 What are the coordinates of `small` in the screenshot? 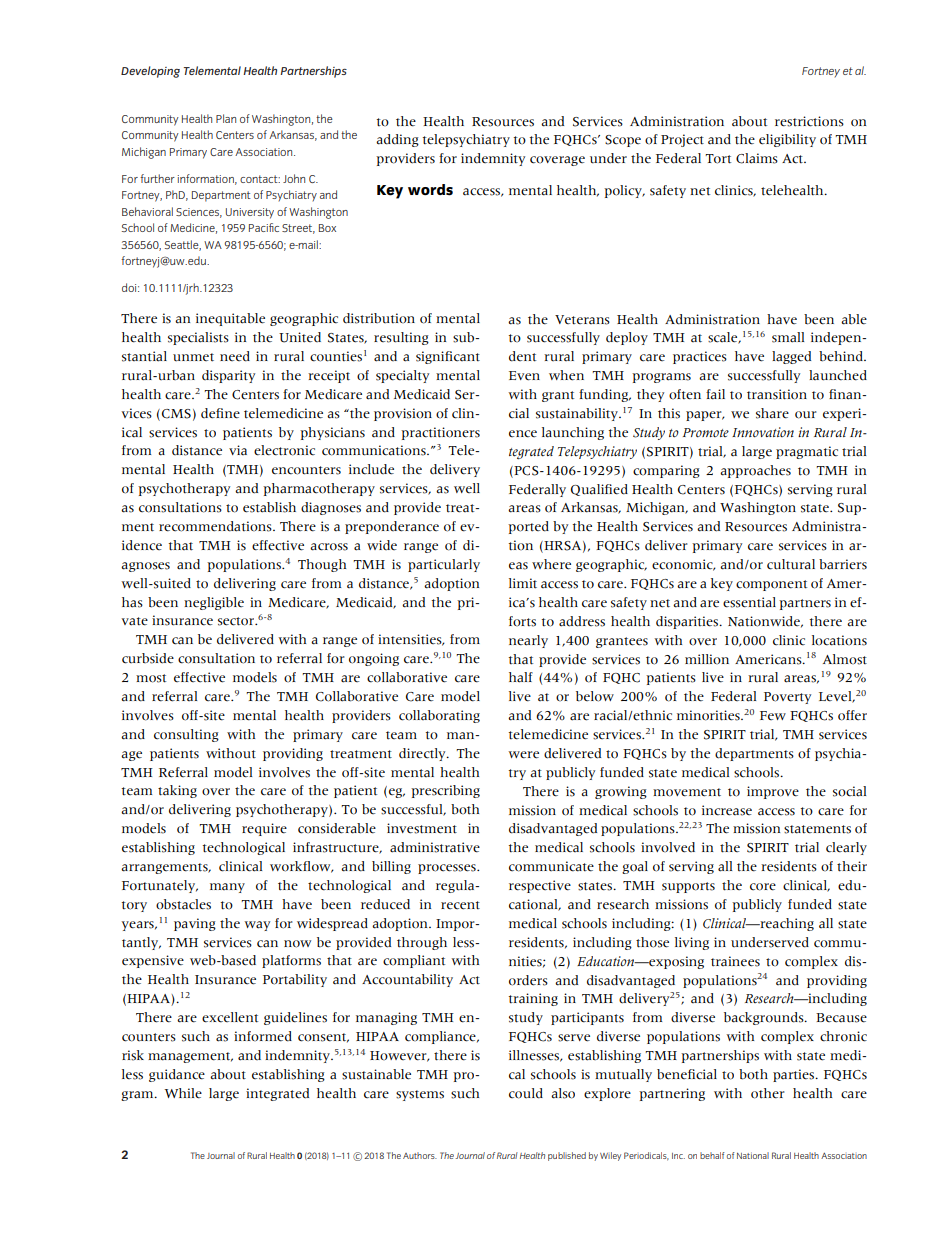 It's located at (788, 337).
